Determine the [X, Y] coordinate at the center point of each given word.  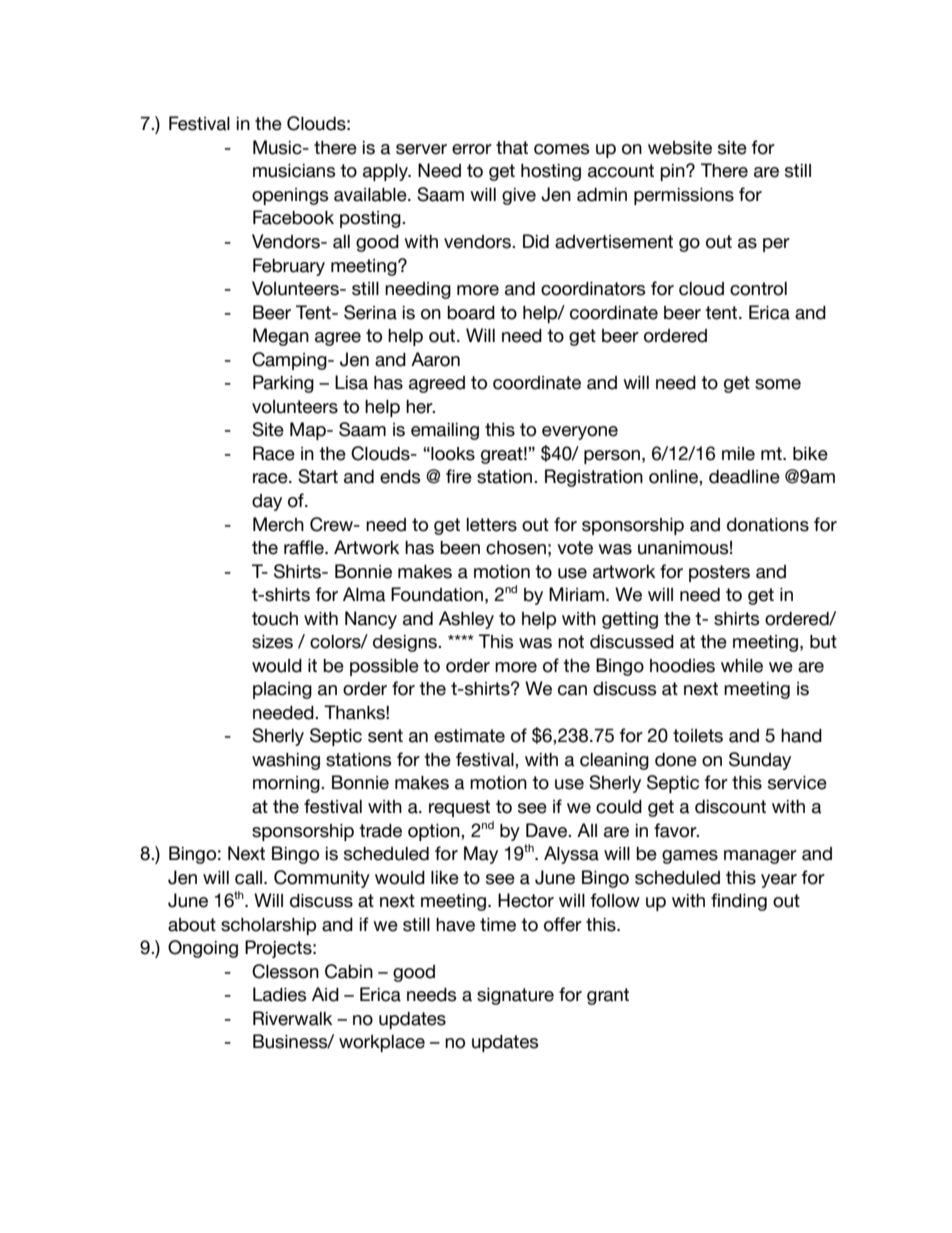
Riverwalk [292, 1018]
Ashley [466, 620]
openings [290, 196]
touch [275, 619]
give [519, 196]
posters [719, 573]
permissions [684, 196]
